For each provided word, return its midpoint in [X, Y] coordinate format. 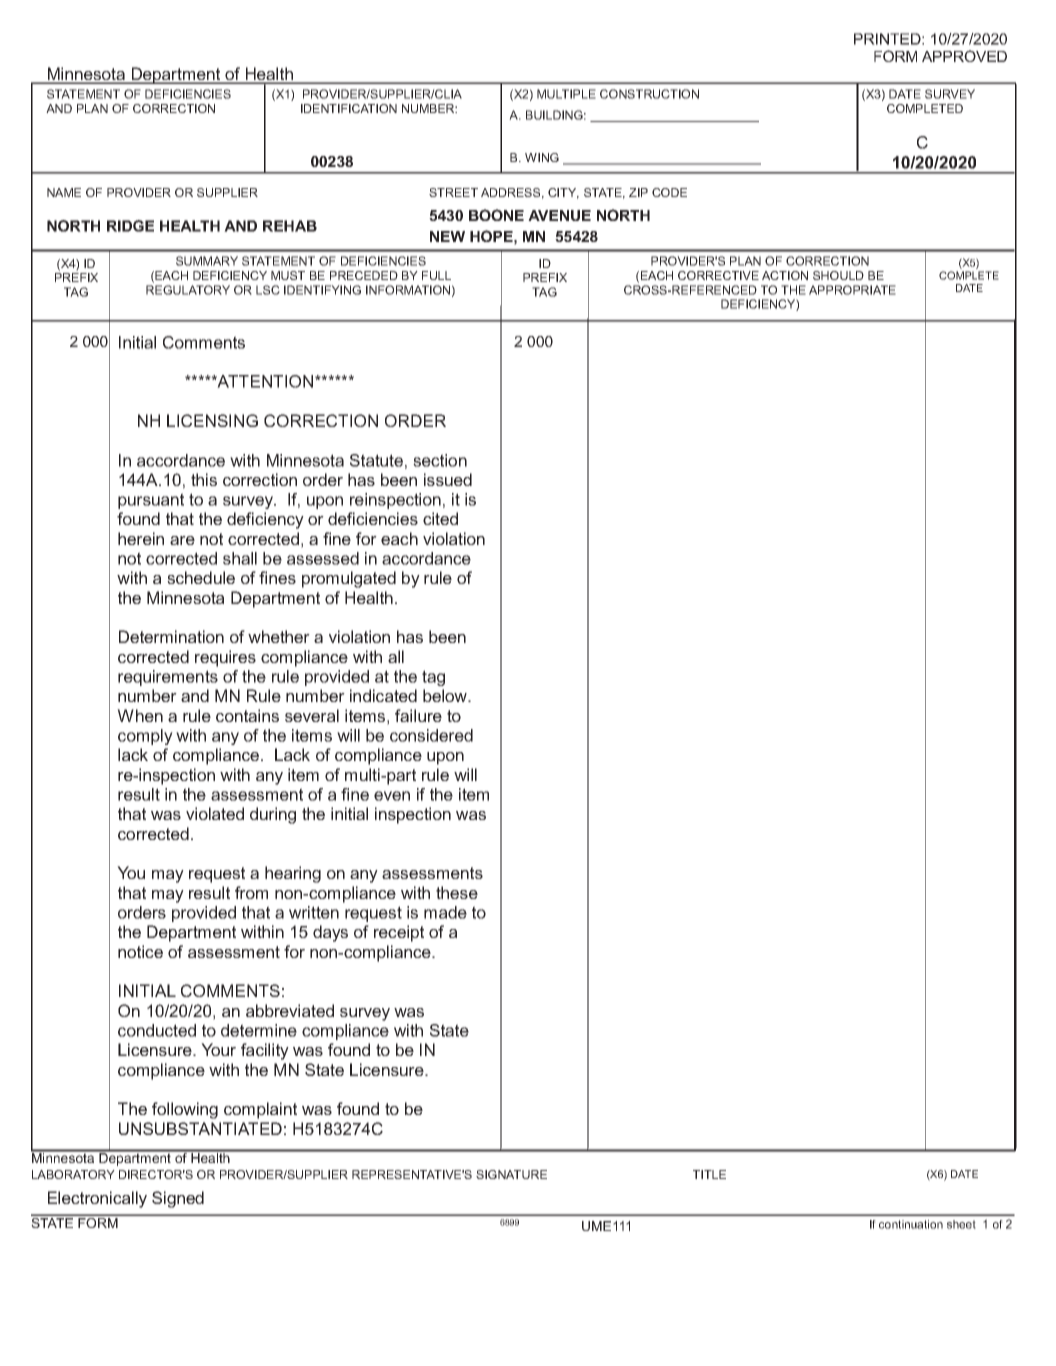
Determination [171, 636]
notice [140, 951]
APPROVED [964, 56]
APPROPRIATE [852, 290]
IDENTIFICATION [349, 108]
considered [431, 735]
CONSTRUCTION [649, 94]
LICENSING [212, 420]
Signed [178, 1199]
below [446, 695]
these [457, 892]
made [445, 912]
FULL [436, 275]
